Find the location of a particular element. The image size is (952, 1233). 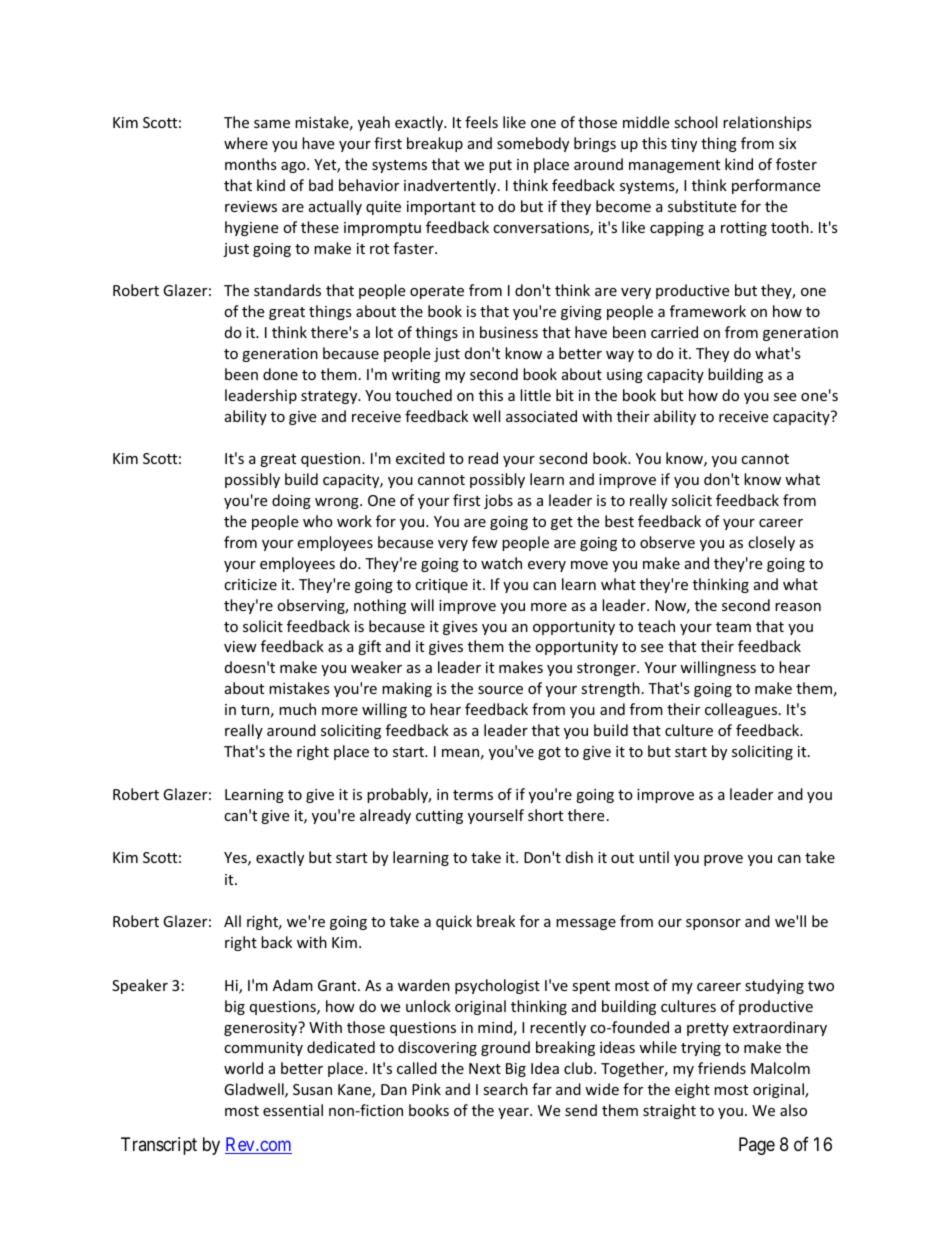

few is located at coordinates (485, 542).
